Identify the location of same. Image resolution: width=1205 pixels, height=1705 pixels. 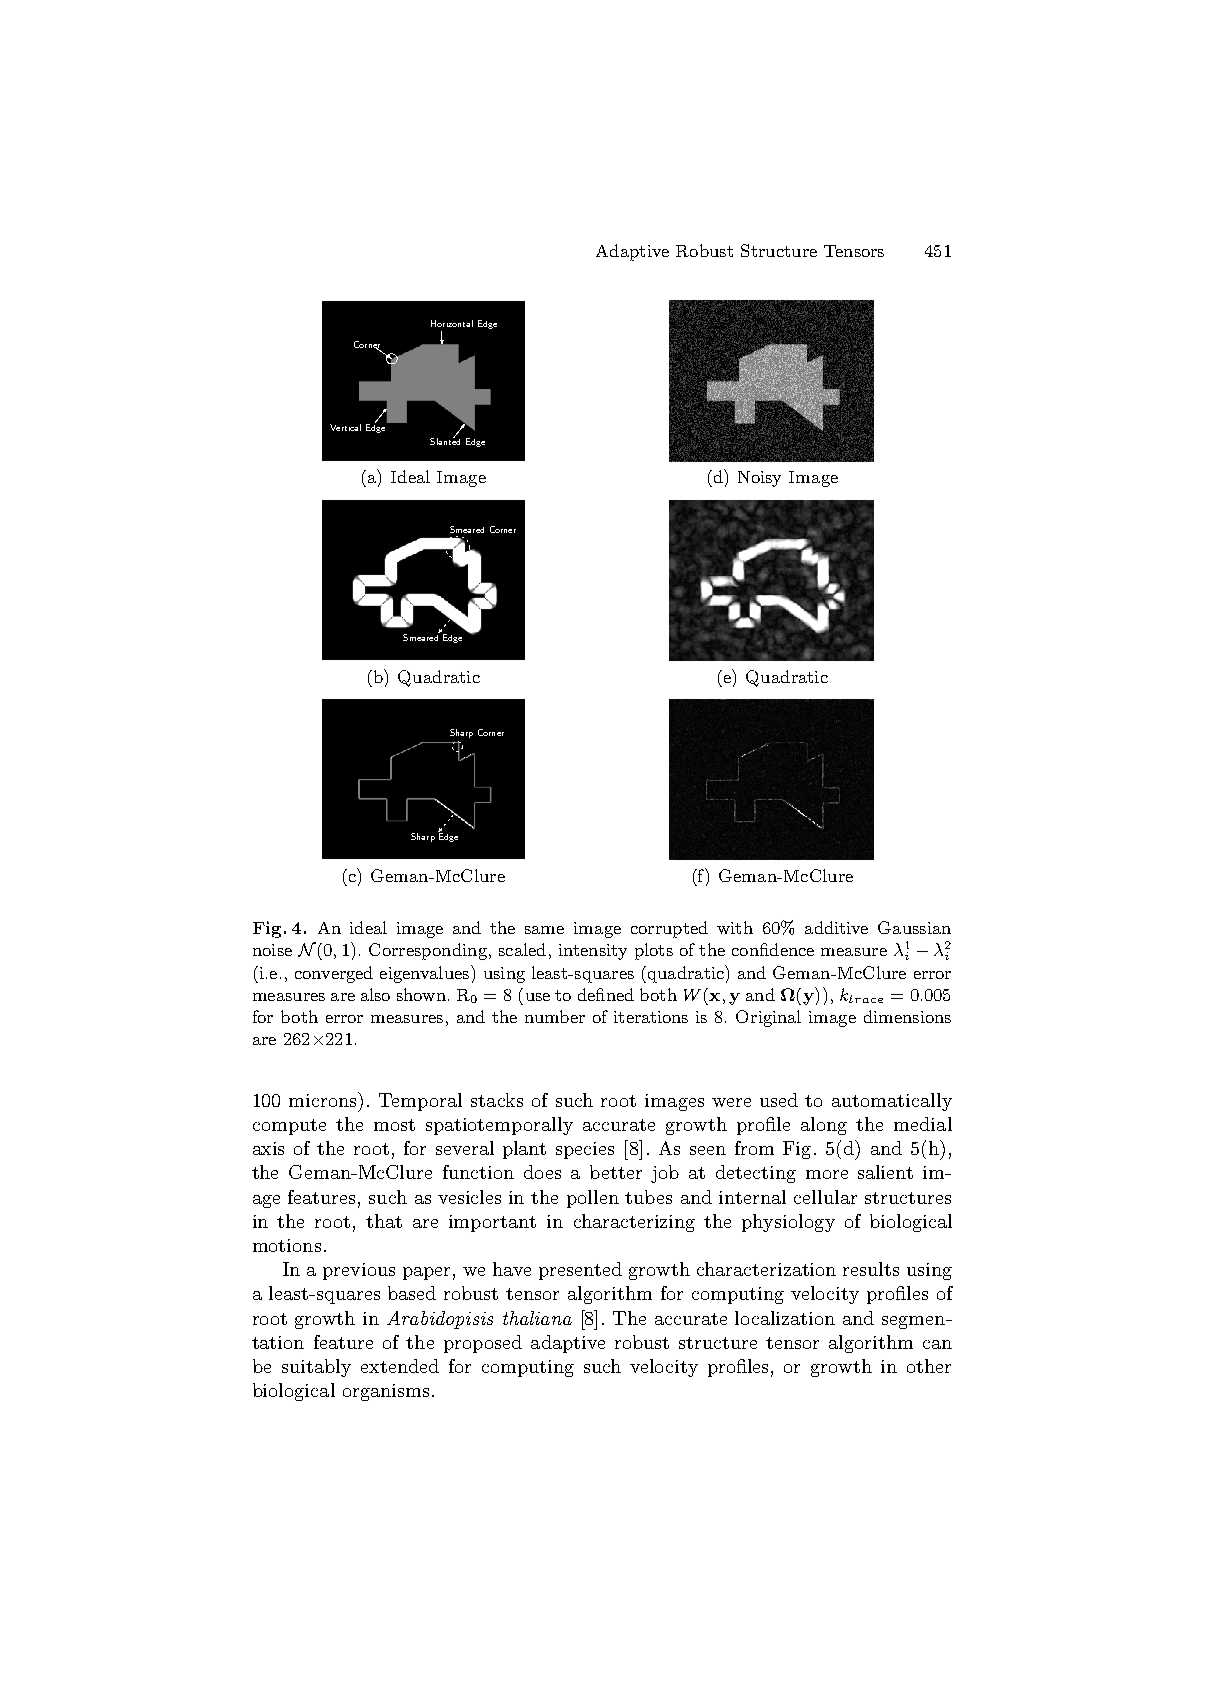
(544, 930).
